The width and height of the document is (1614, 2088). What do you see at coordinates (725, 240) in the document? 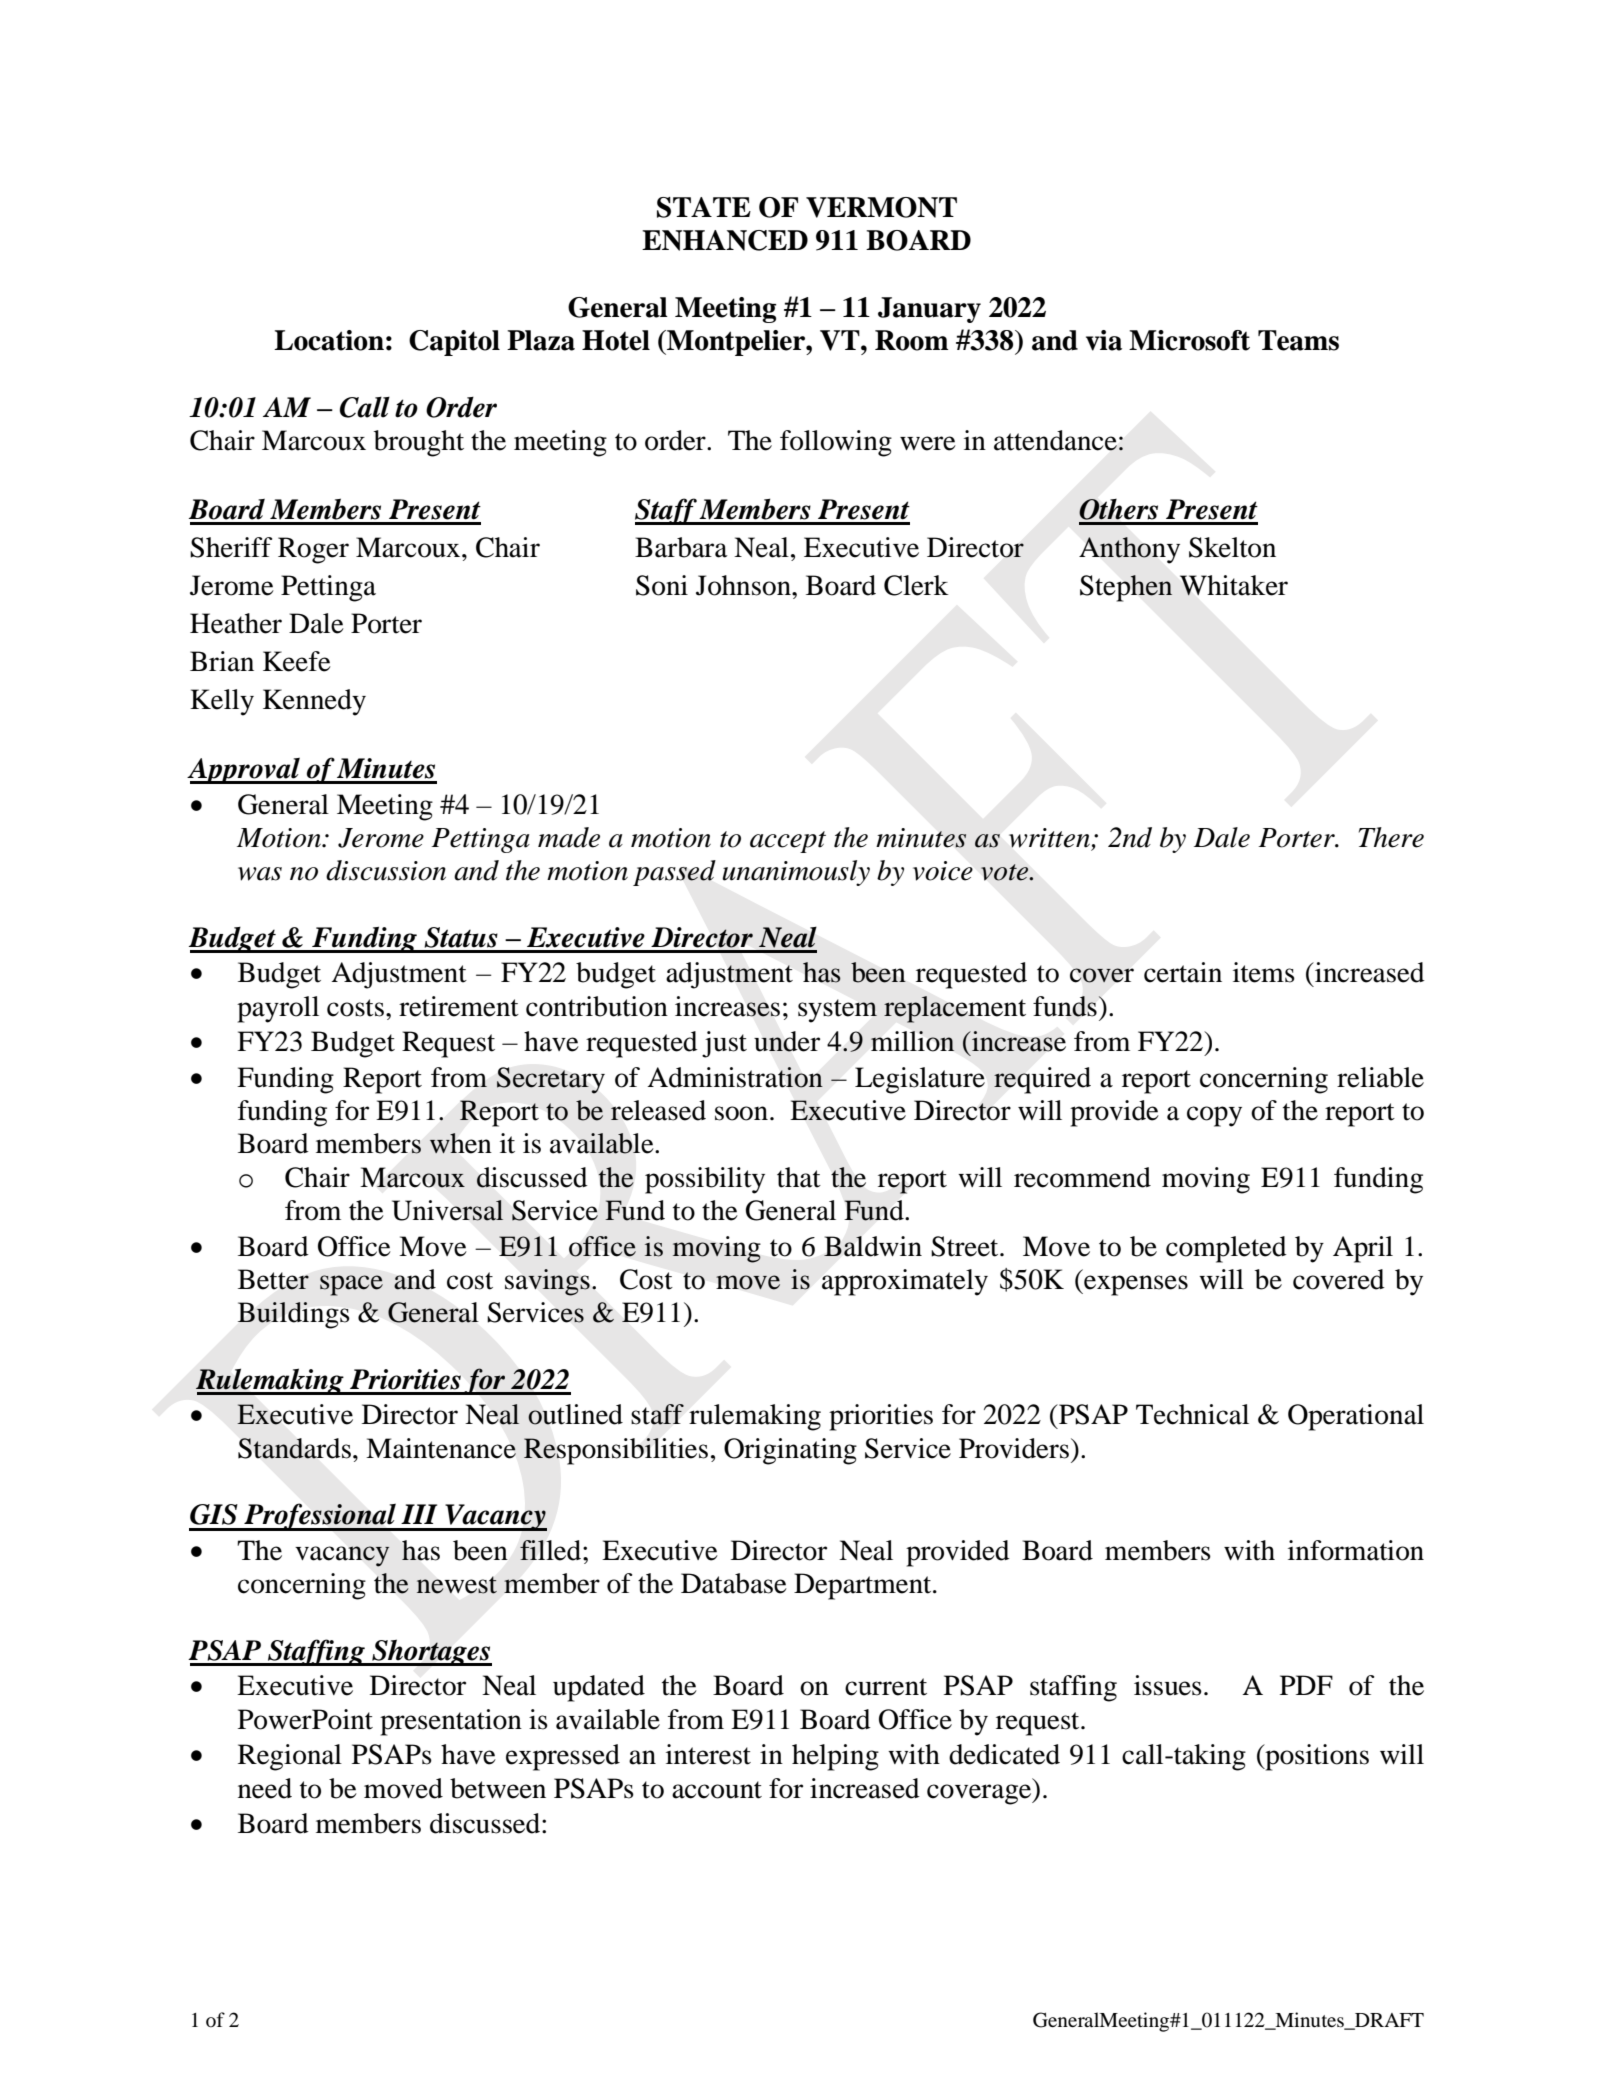
I see `ENHANCED` at bounding box center [725, 240].
